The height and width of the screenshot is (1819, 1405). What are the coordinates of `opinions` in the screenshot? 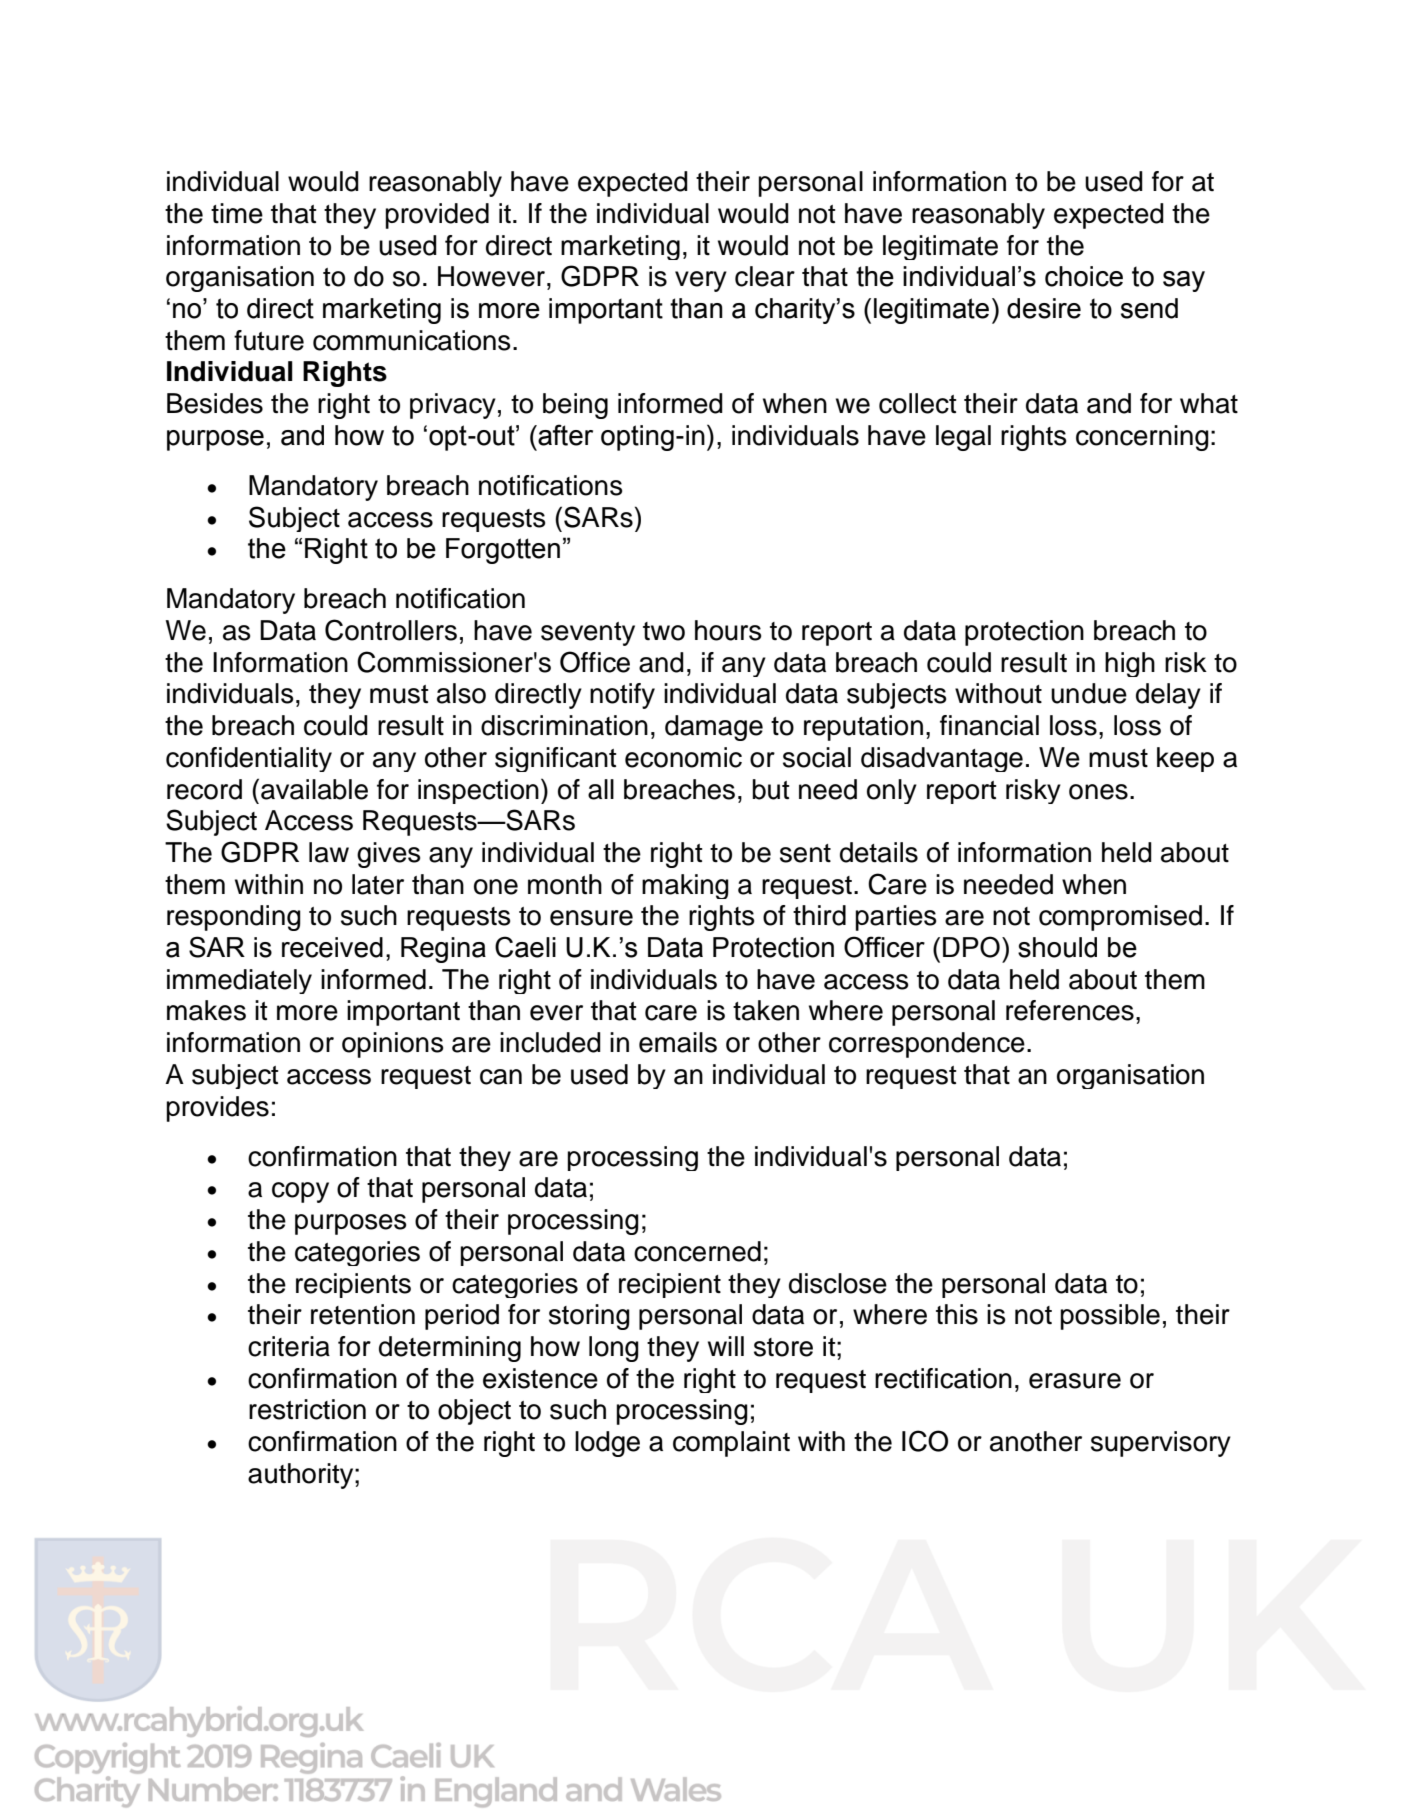 It's located at (392, 1045).
